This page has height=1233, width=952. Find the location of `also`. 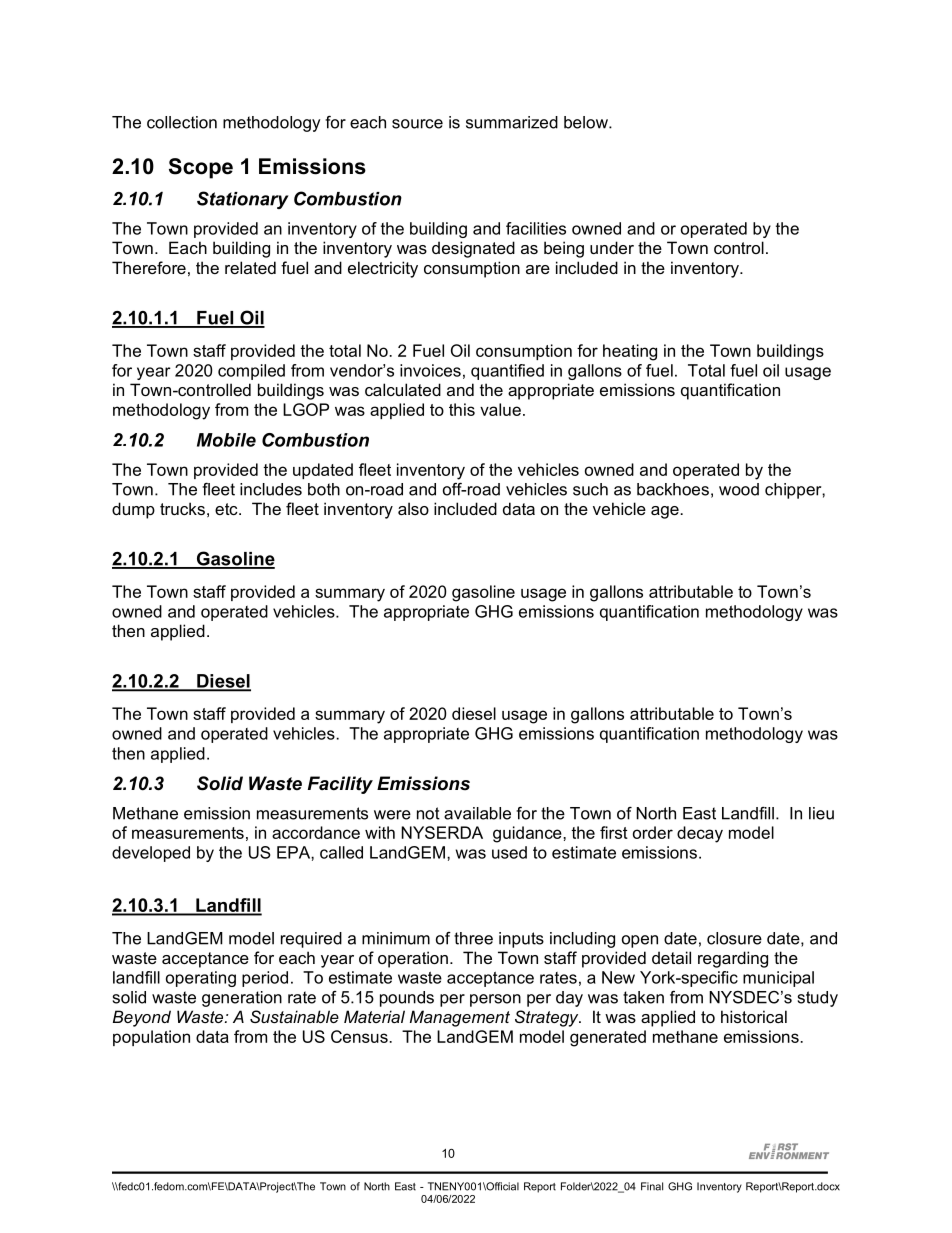

also is located at coordinates (413, 508).
